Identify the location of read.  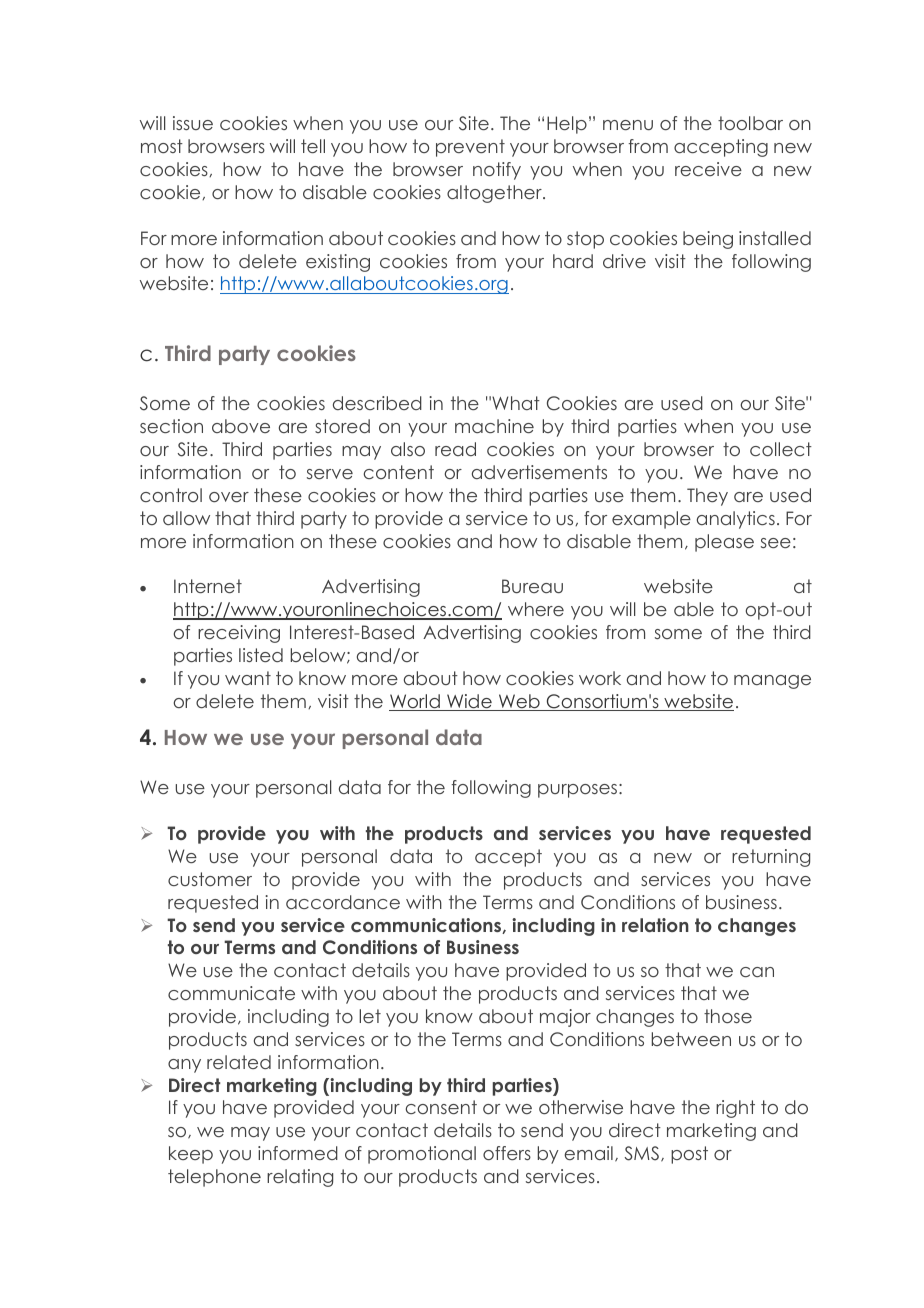
(455, 449).
